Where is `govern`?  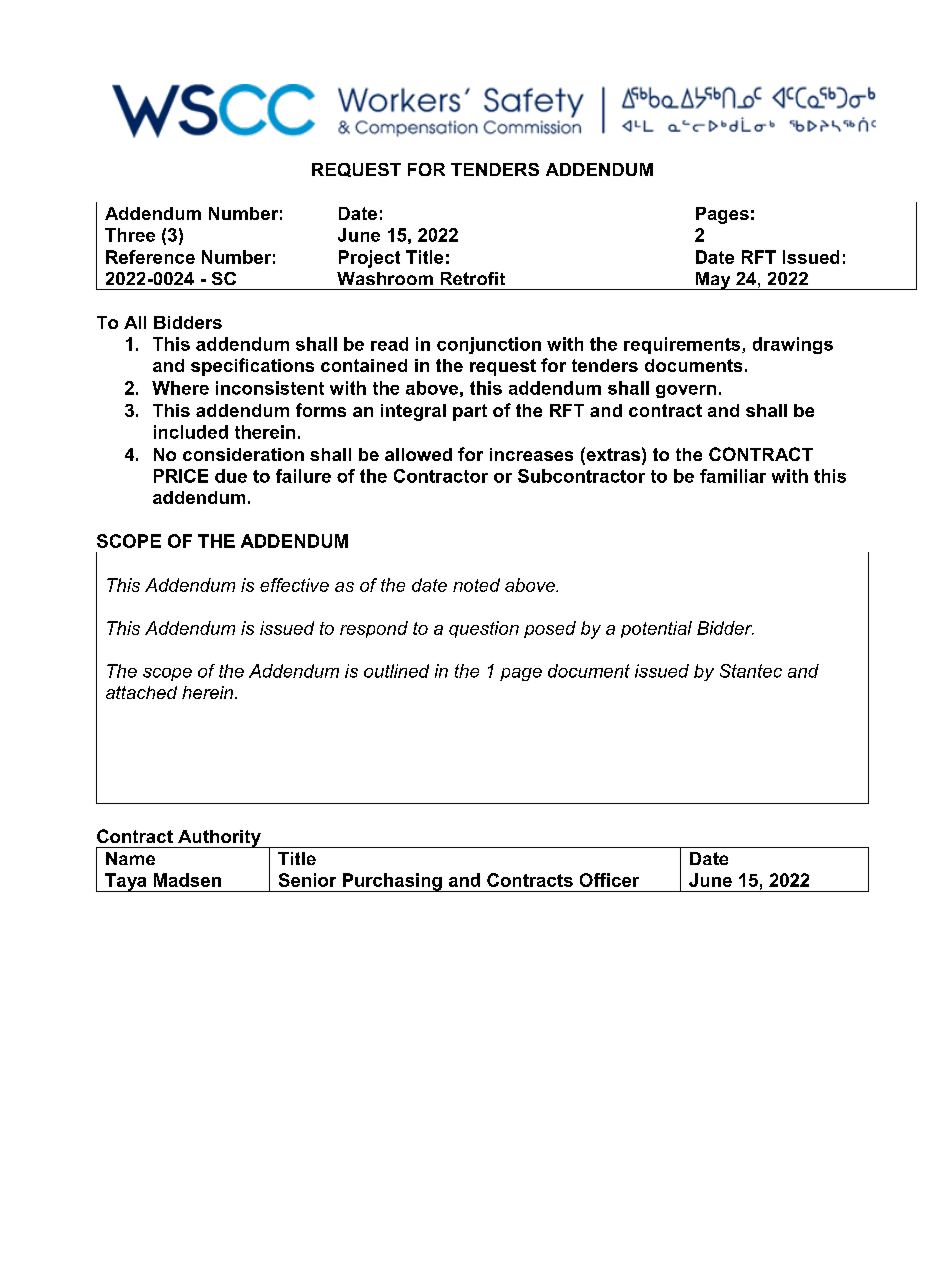 govern is located at coordinates (686, 391).
